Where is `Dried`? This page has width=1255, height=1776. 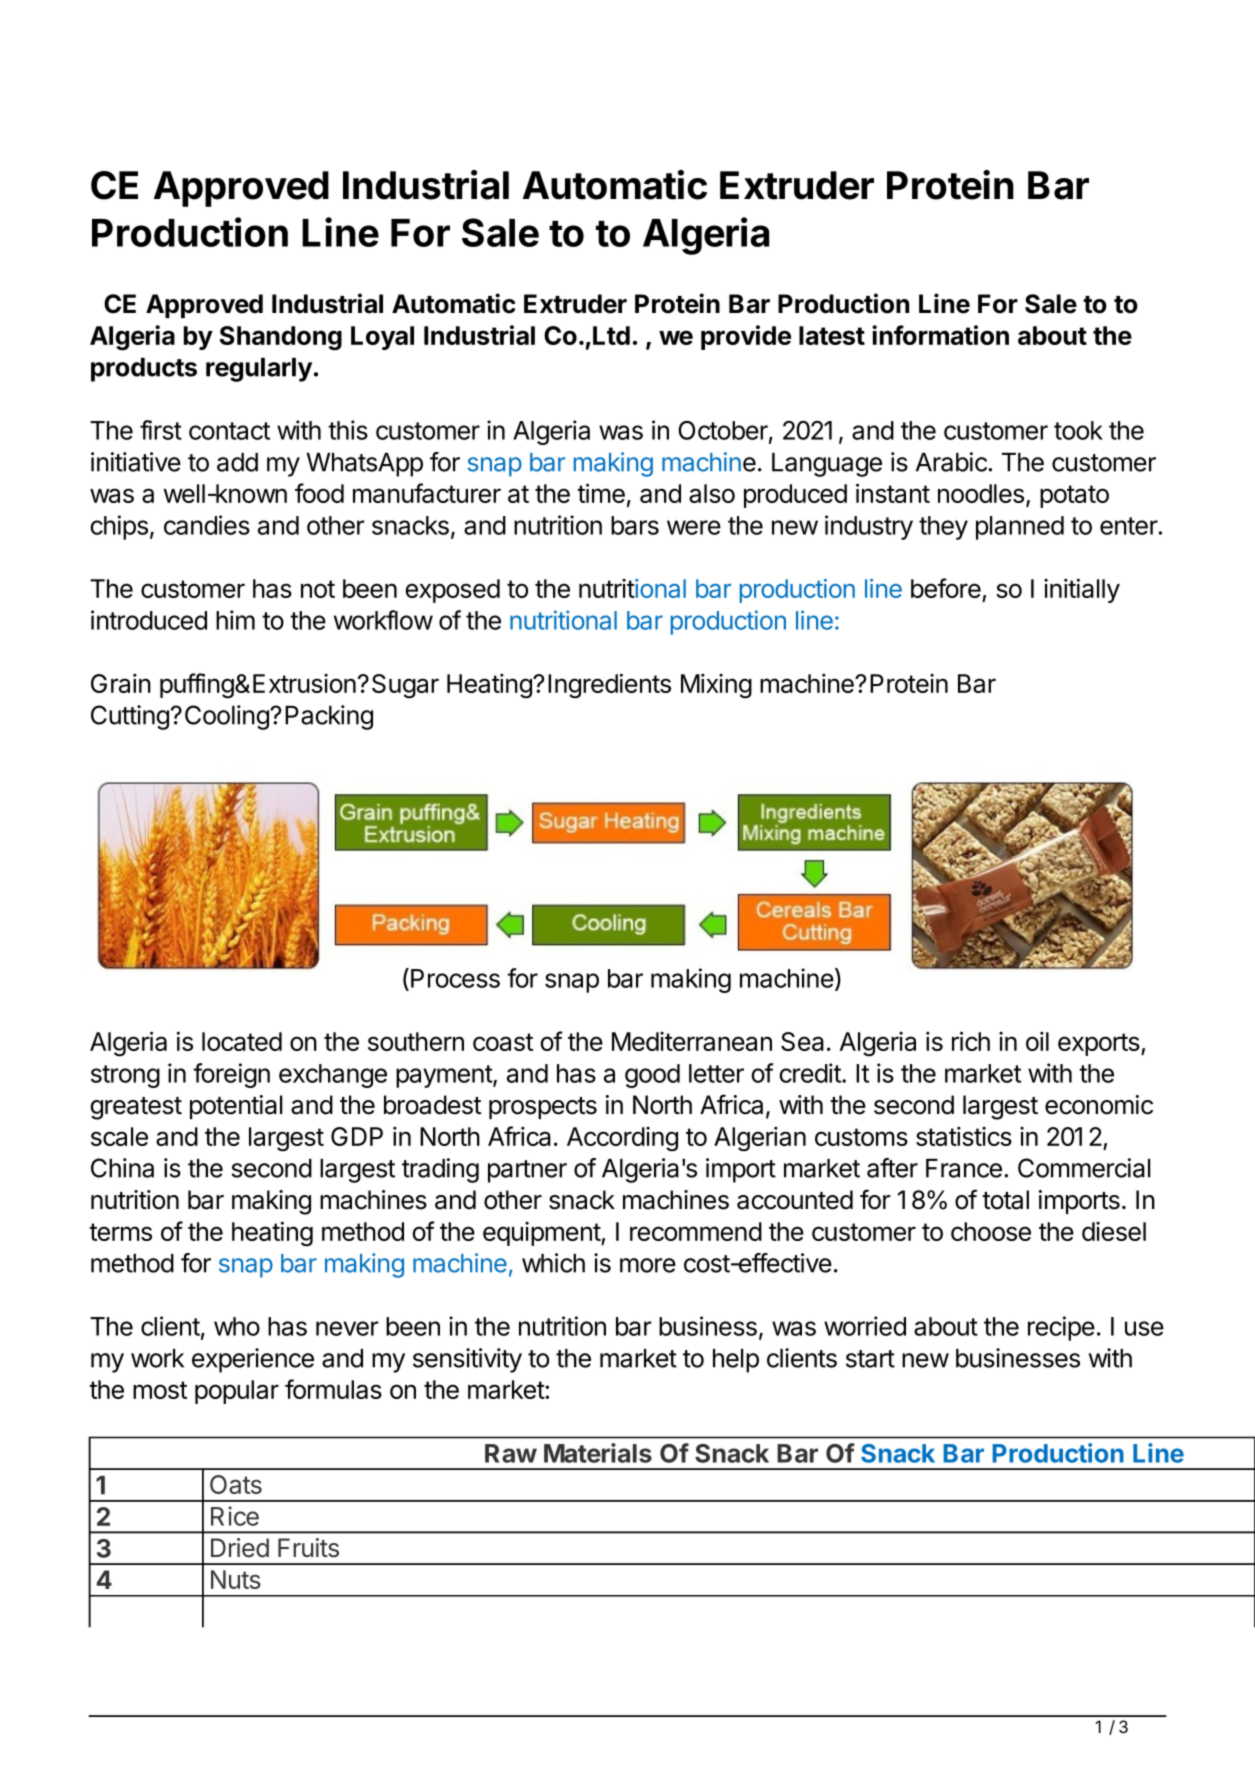 Dried is located at coordinates (240, 1548).
